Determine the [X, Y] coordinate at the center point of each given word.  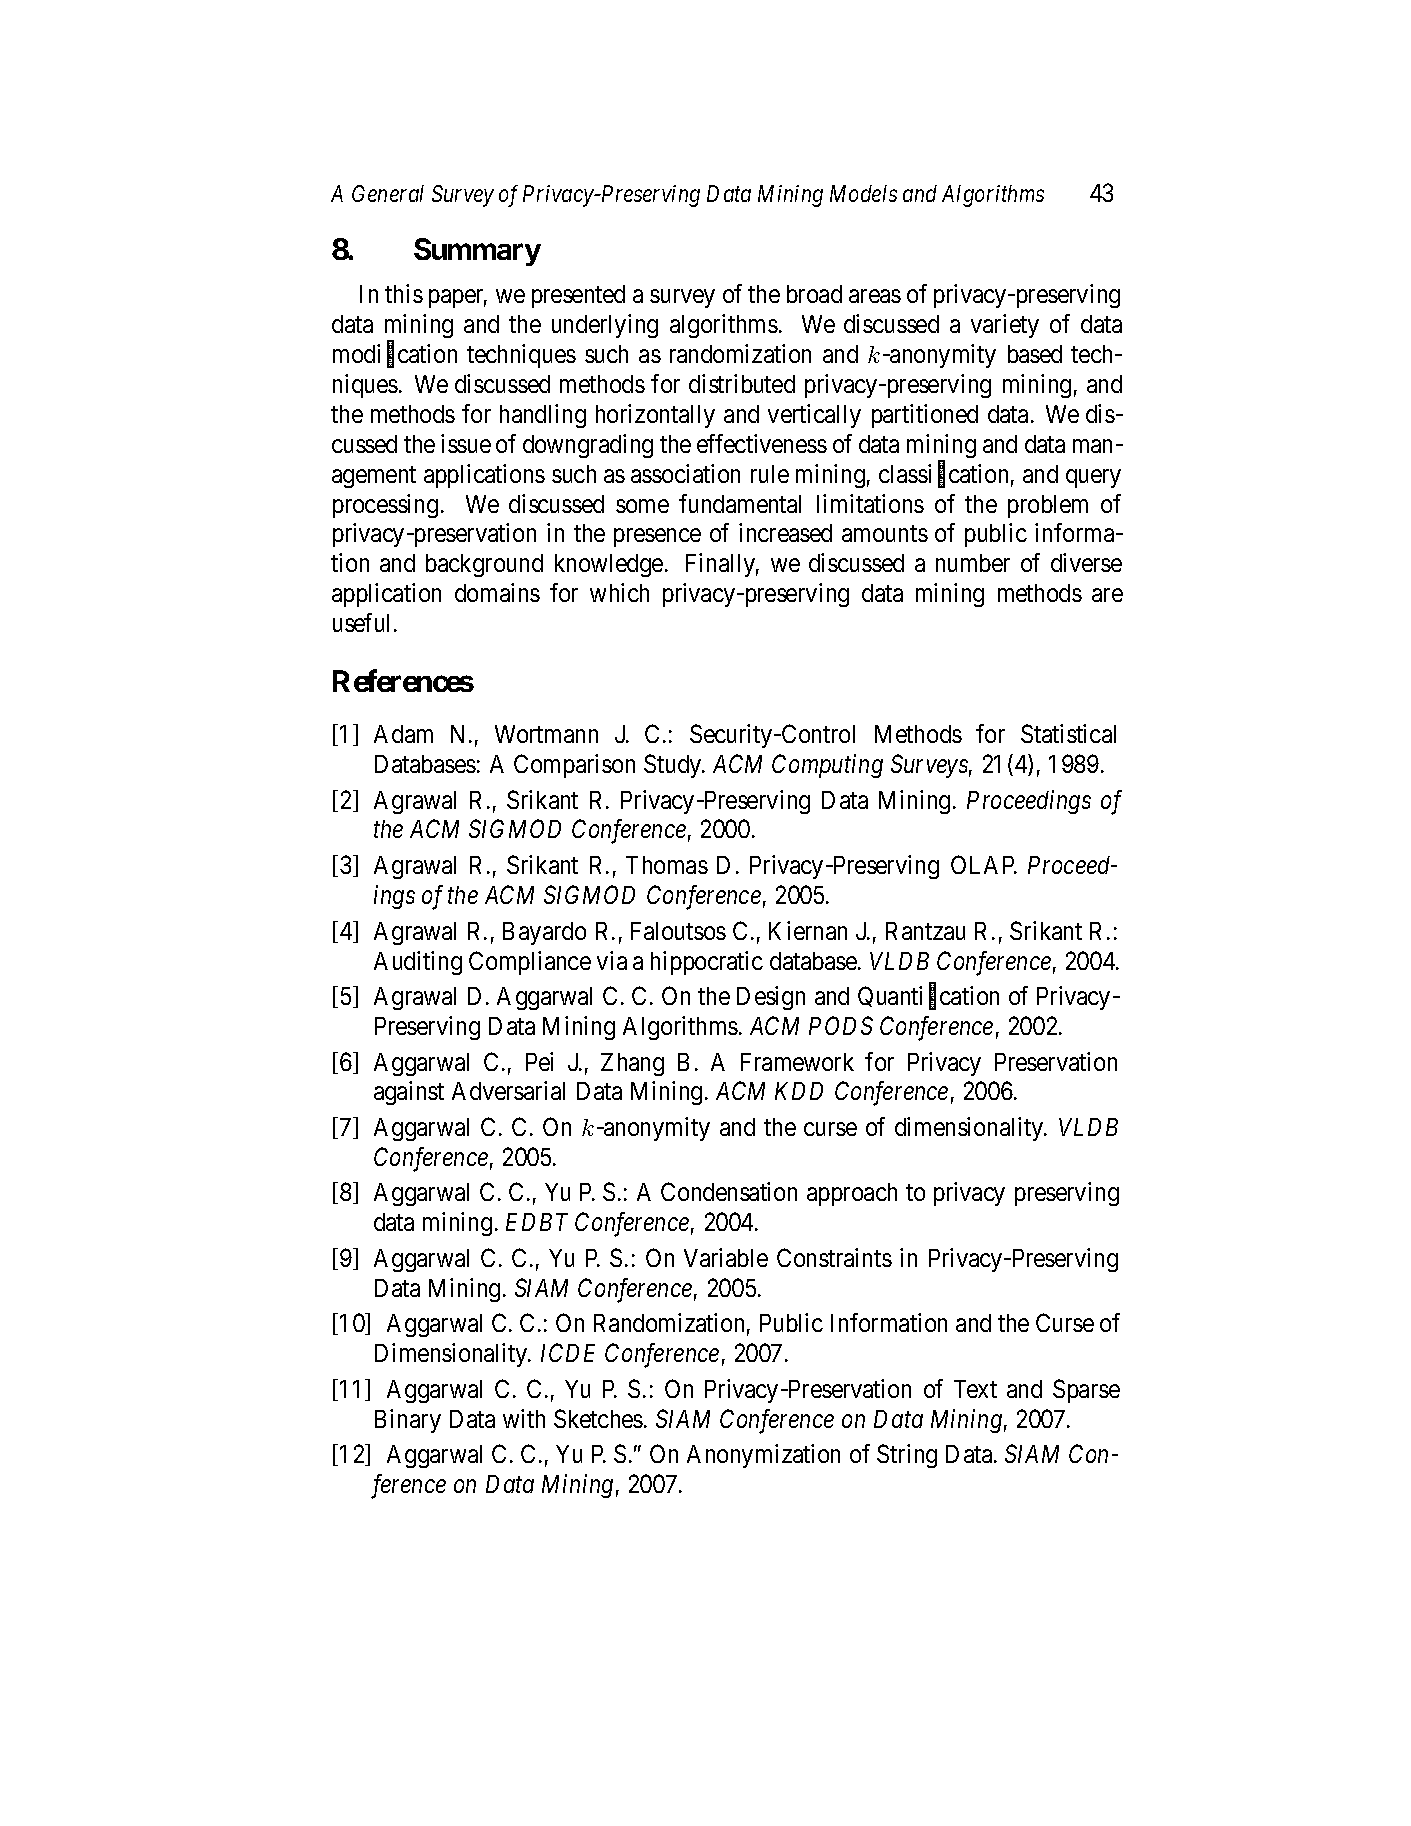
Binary [408, 1421]
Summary [477, 252]
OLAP [984, 864]
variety [1005, 326]
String [907, 1456]
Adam [403, 734]
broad [814, 294]
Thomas [667, 865]
